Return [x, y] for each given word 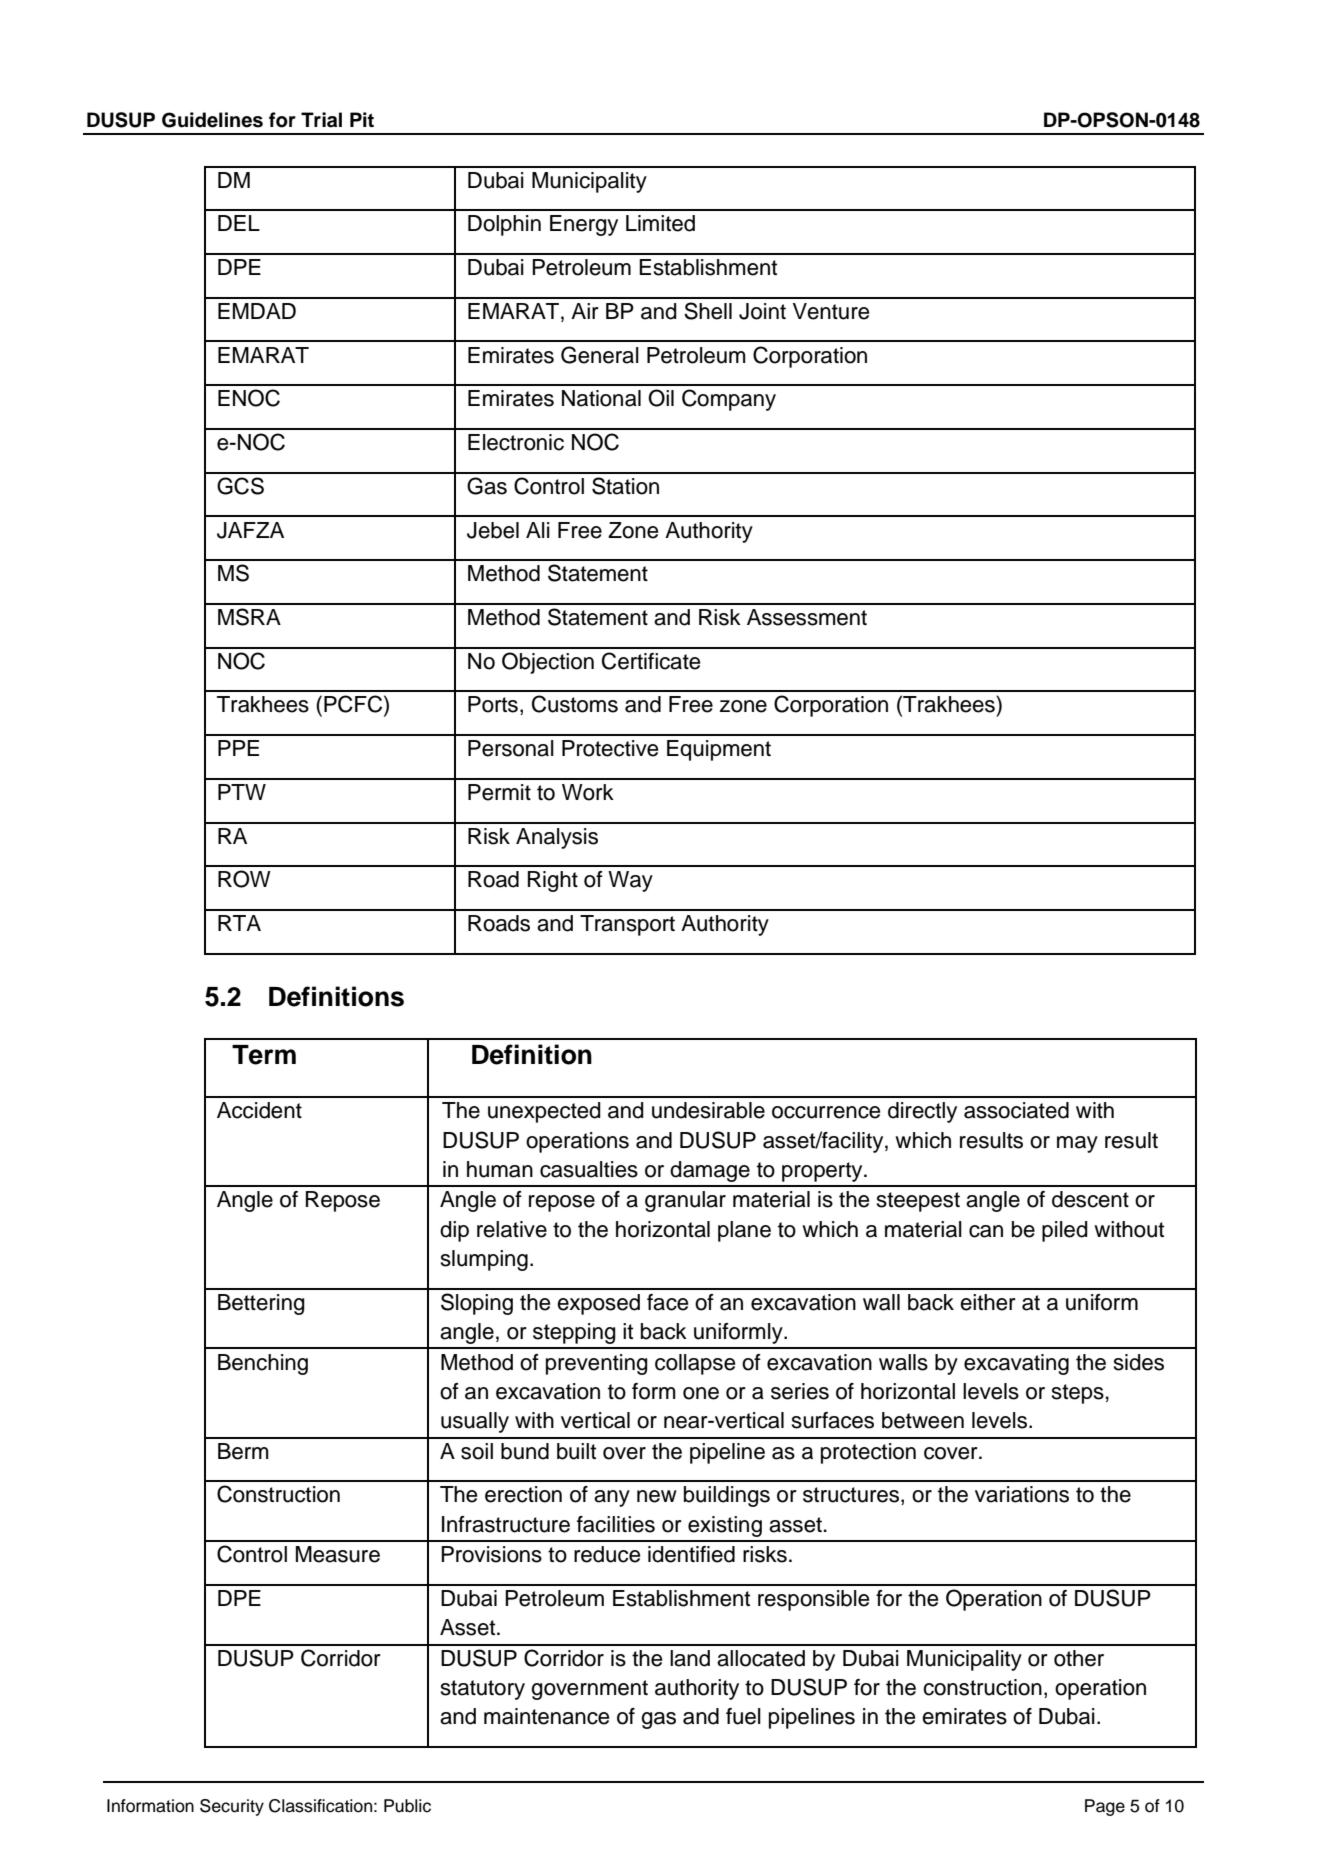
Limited [660, 223]
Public [407, 1806]
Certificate [651, 661]
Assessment [807, 617]
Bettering [261, 1304]
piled [1065, 1231]
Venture [831, 311]
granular [685, 1201]
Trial [321, 120]
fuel [743, 1716]
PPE [238, 748]
